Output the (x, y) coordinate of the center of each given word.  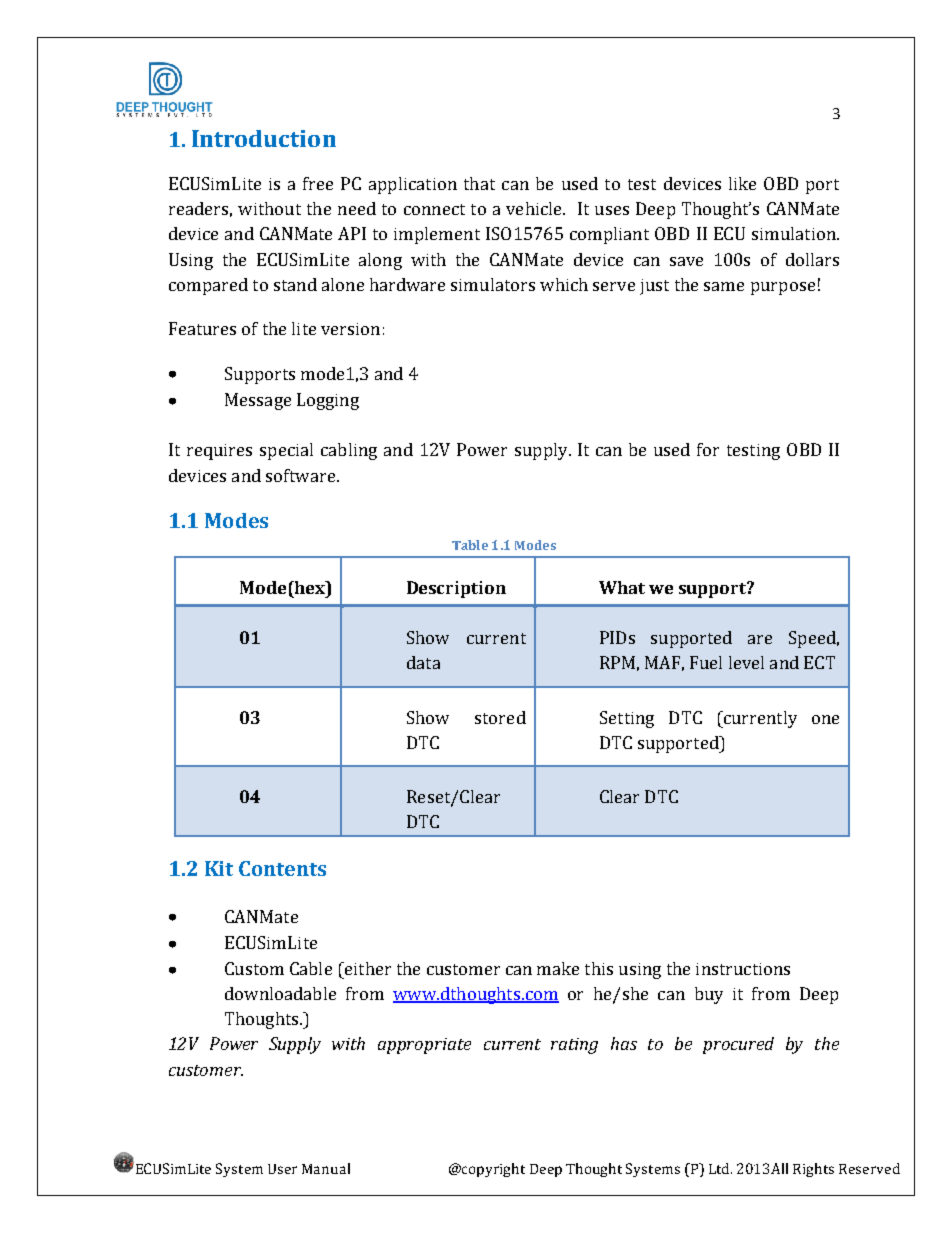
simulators (493, 284)
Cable (311, 968)
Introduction (264, 138)
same (724, 286)
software (300, 475)
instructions (743, 969)
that (479, 183)
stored (500, 717)
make (558, 968)
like (742, 183)
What (622, 587)
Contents (282, 868)
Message (258, 401)
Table (470, 545)
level (746, 662)
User (282, 1169)
